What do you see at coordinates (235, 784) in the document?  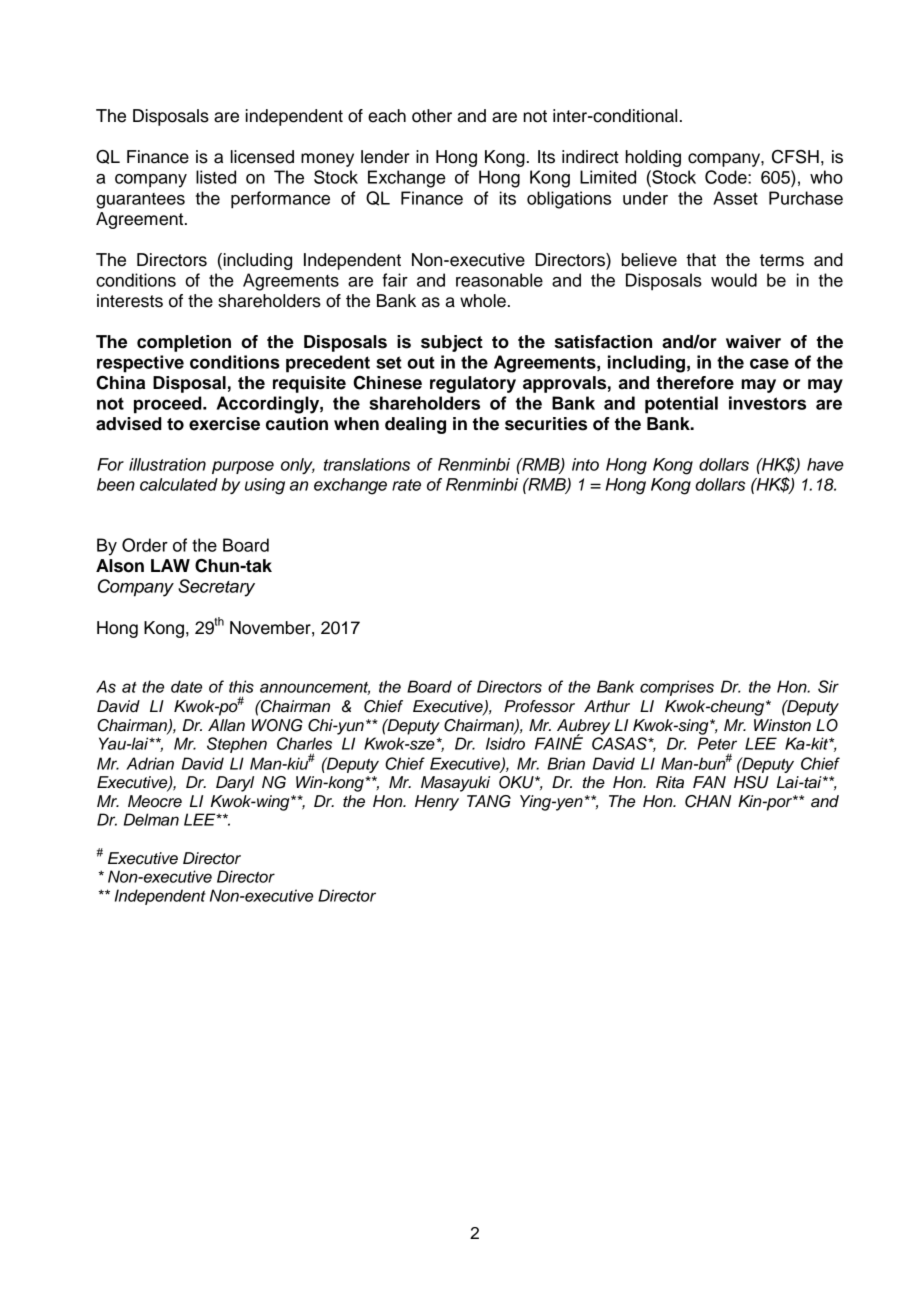 I see `Daryl` at bounding box center [235, 784].
